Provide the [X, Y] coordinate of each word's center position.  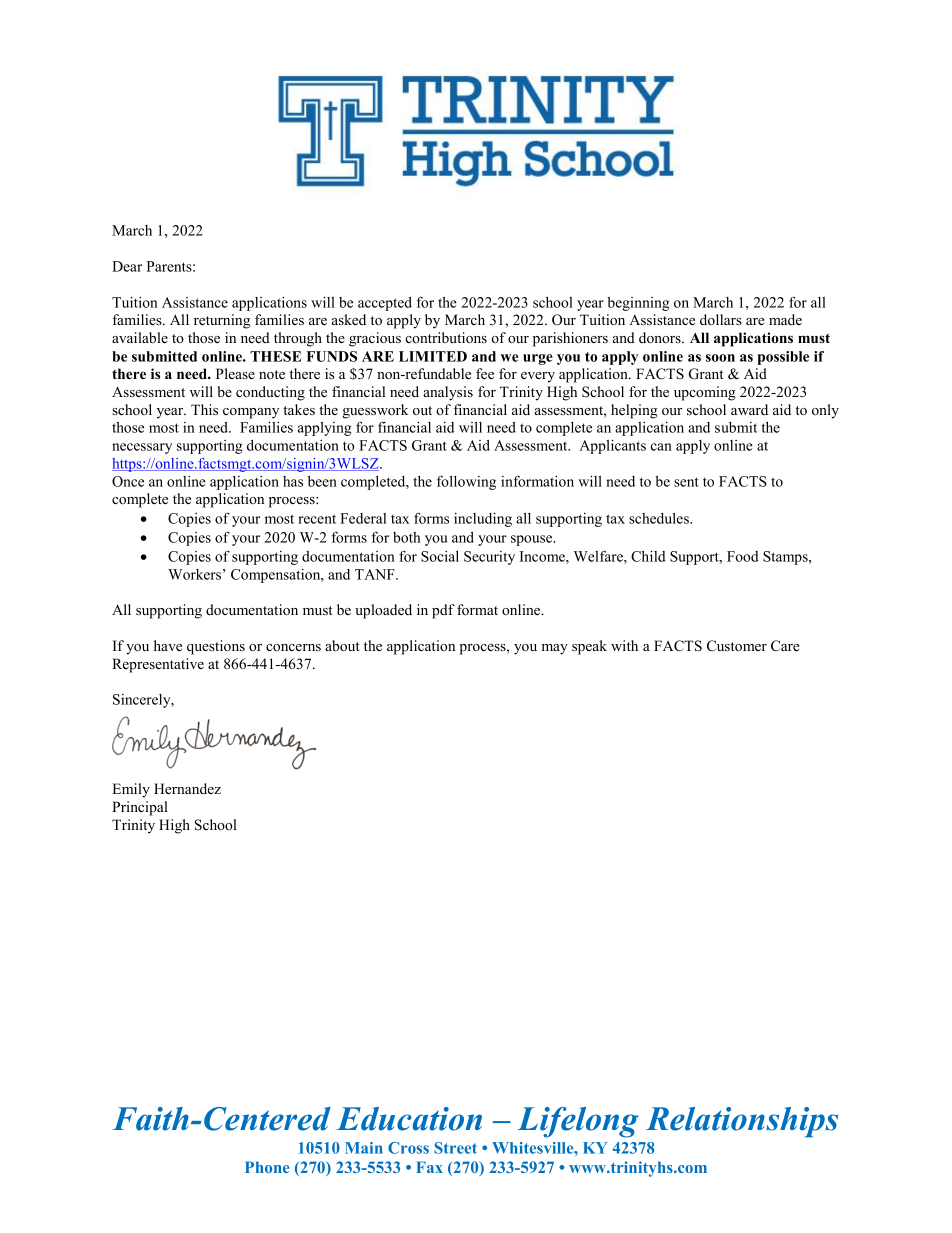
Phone [267, 1167]
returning [222, 321]
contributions [446, 337]
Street [455, 1148]
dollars [721, 319]
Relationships [742, 1122]
